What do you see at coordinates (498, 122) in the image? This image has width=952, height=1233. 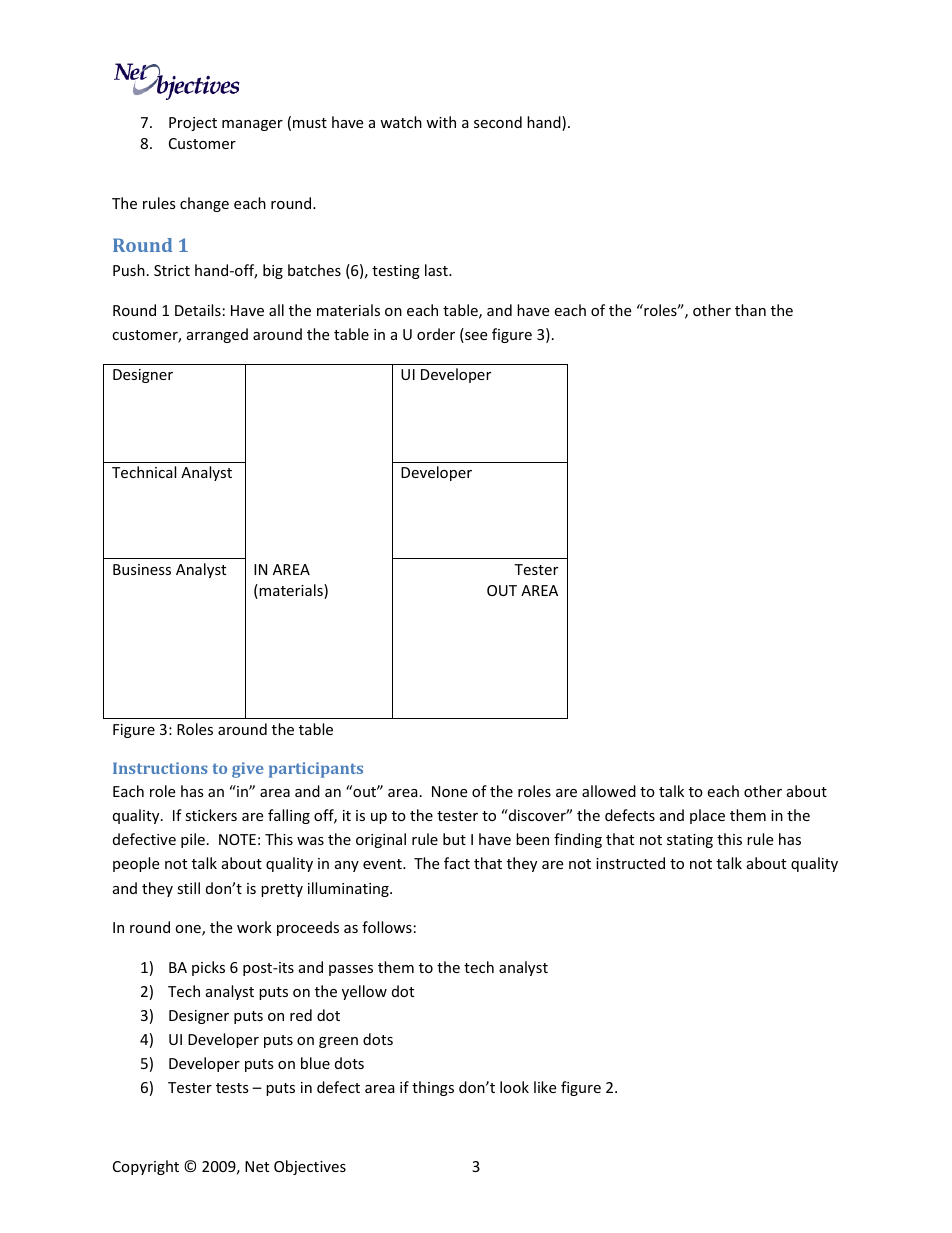 I see `second` at bounding box center [498, 122].
